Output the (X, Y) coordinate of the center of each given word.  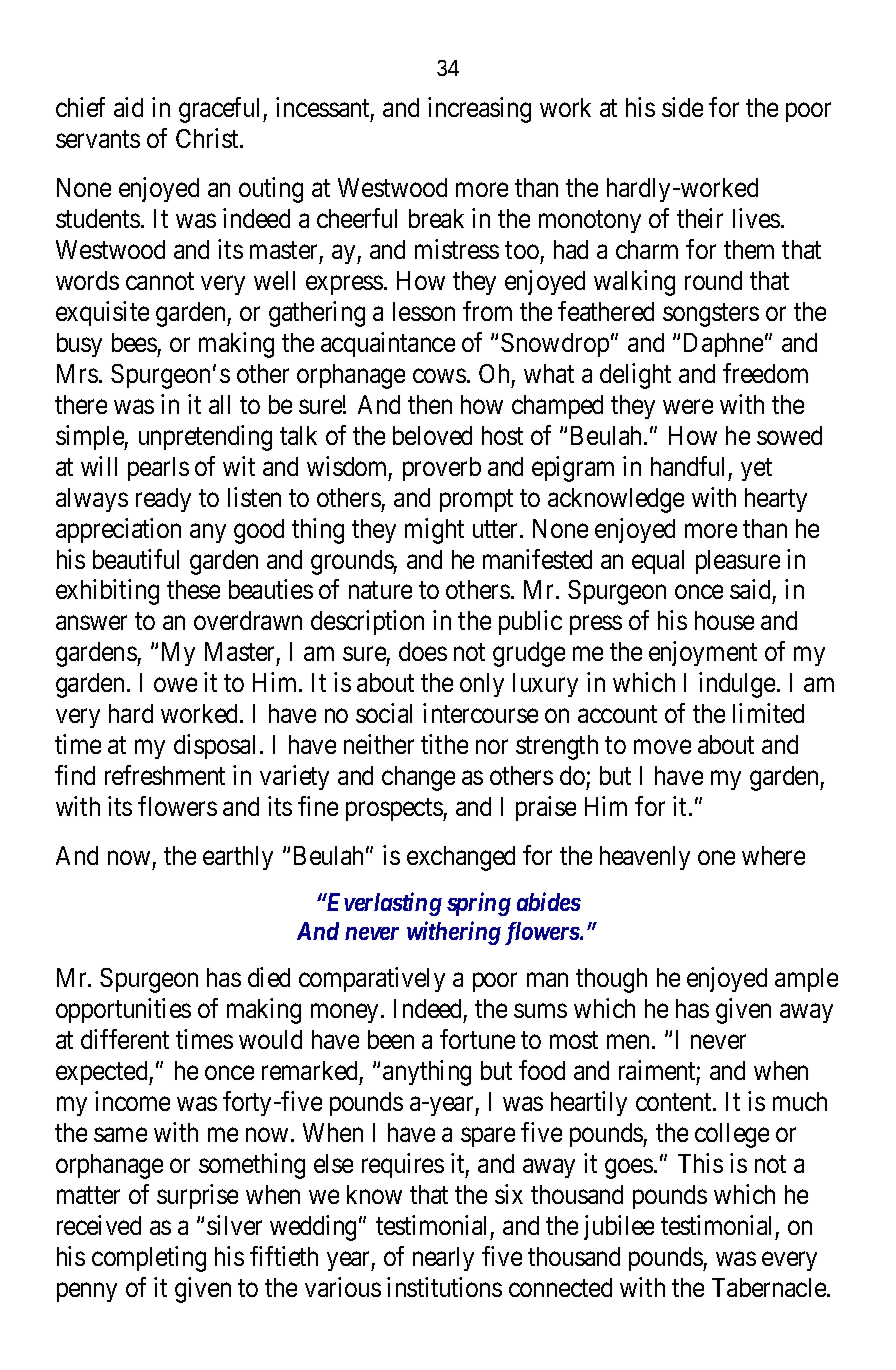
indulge (737, 685)
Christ (208, 138)
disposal (214, 747)
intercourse (480, 713)
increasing (479, 110)
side (682, 107)
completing (149, 1259)
